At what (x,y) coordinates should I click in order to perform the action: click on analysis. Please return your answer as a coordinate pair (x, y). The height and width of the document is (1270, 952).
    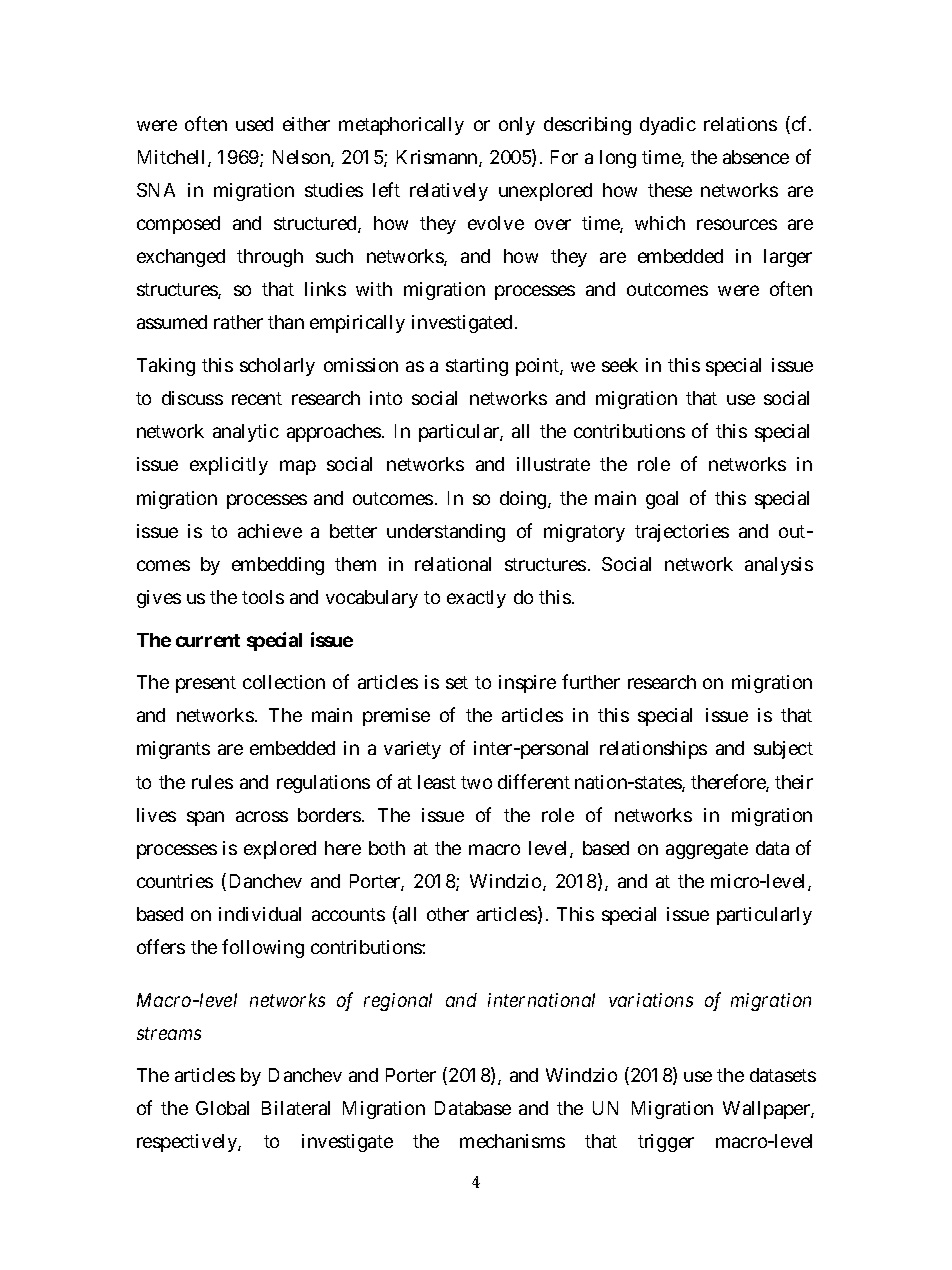
    Looking at the image, I should click on (779, 566).
